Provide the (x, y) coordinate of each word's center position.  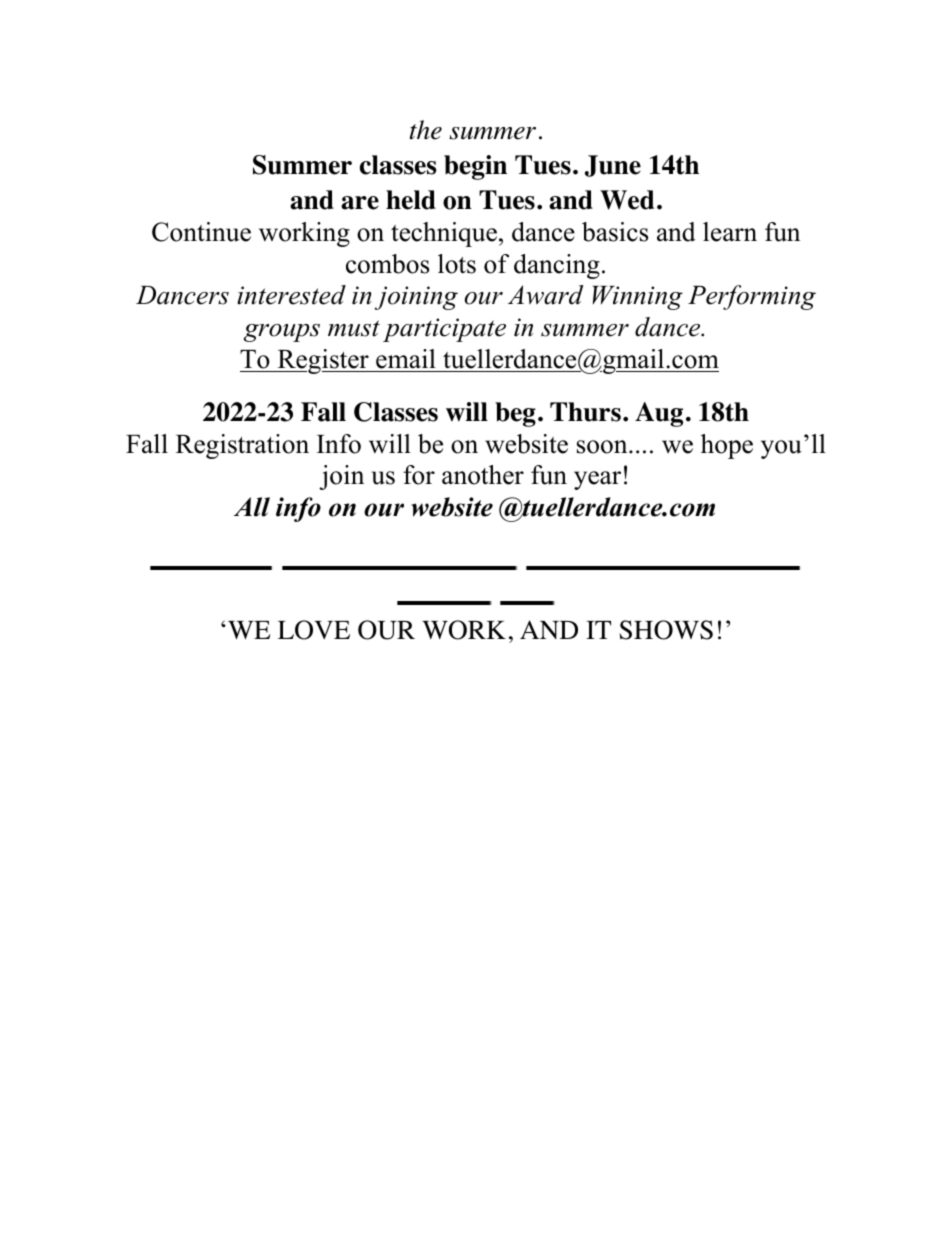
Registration (242, 446)
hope (727, 446)
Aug (659, 414)
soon (603, 447)
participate (444, 330)
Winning (637, 298)
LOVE (314, 630)
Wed (627, 200)
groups (282, 333)
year (597, 480)
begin (475, 167)
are (360, 203)
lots (457, 264)
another (483, 475)
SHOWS (666, 630)
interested (291, 295)
